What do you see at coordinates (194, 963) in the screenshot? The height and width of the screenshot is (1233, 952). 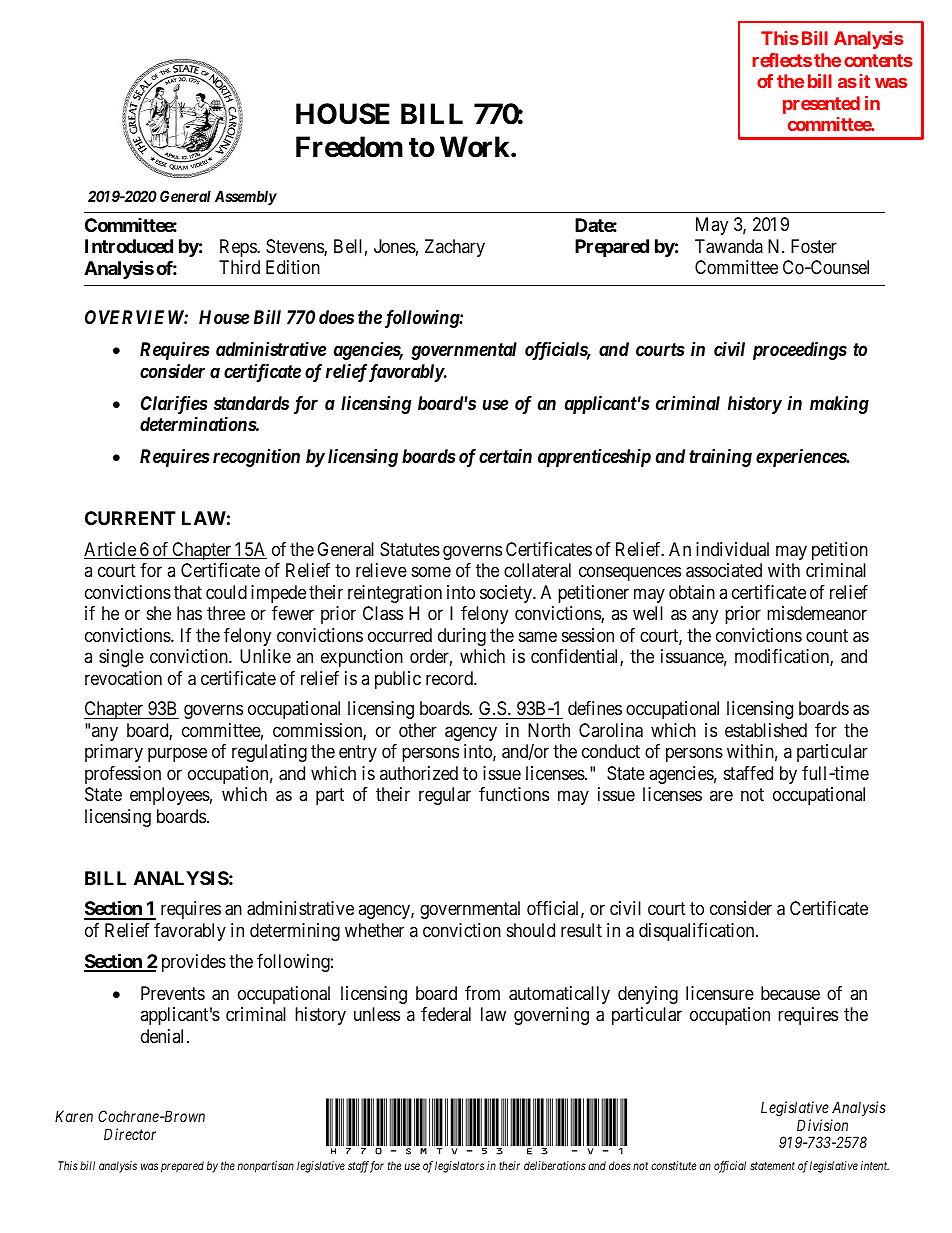 I see `provides` at bounding box center [194, 963].
